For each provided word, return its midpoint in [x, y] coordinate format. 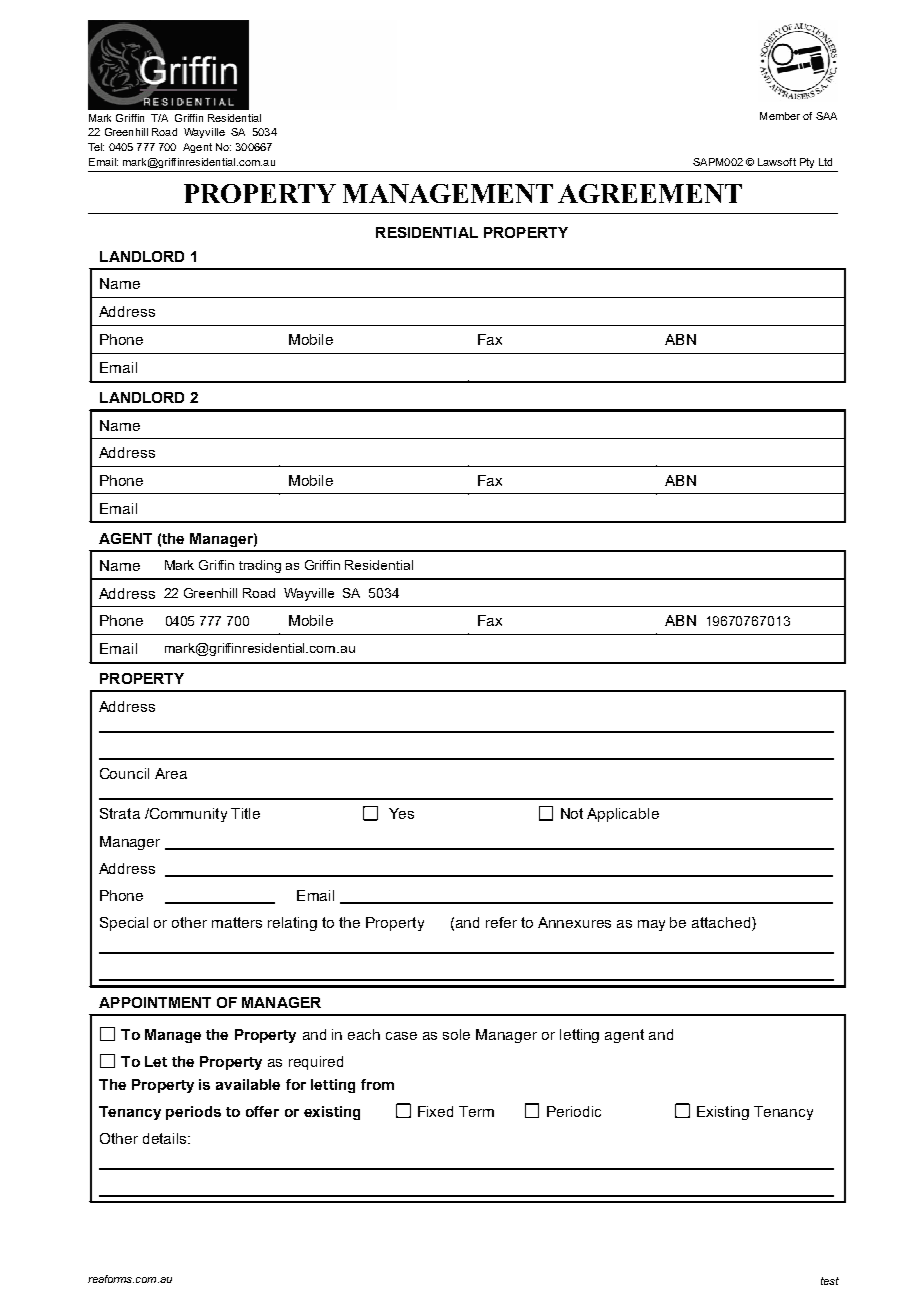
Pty [807, 163]
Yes [401, 813]
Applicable [623, 815]
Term [476, 1111]
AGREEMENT [650, 193]
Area [171, 773]
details [166, 1138]
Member [780, 116]
